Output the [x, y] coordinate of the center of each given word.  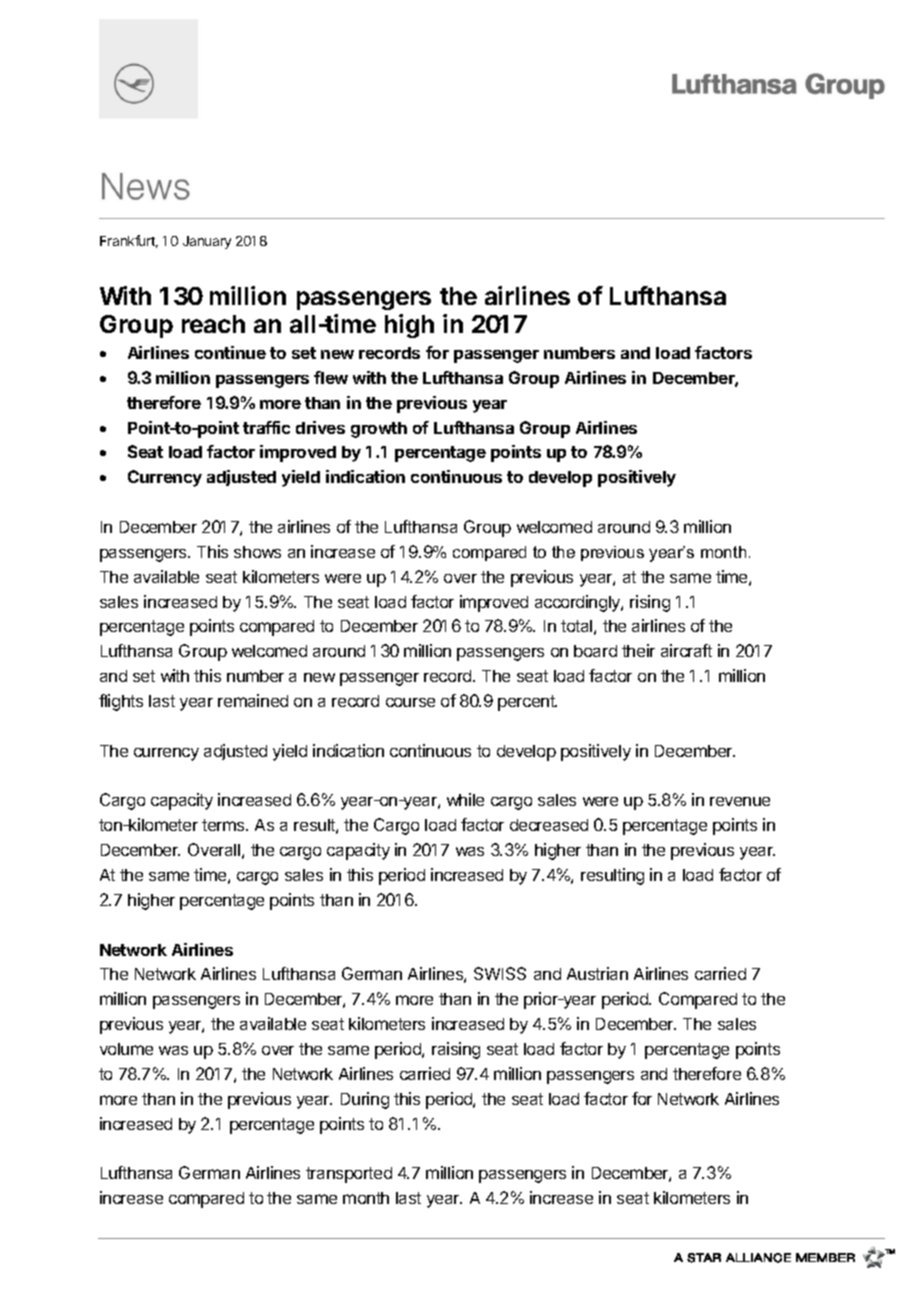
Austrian [597, 973]
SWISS [500, 973]
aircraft [686, 650]
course [410, 702]
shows [257, 552]
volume [126, 1049]
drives [320, 427]
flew [331, 377]
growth [379, 430]
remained [253, 700]
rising [650, 603]
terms [224, 825]
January [207, 242]
